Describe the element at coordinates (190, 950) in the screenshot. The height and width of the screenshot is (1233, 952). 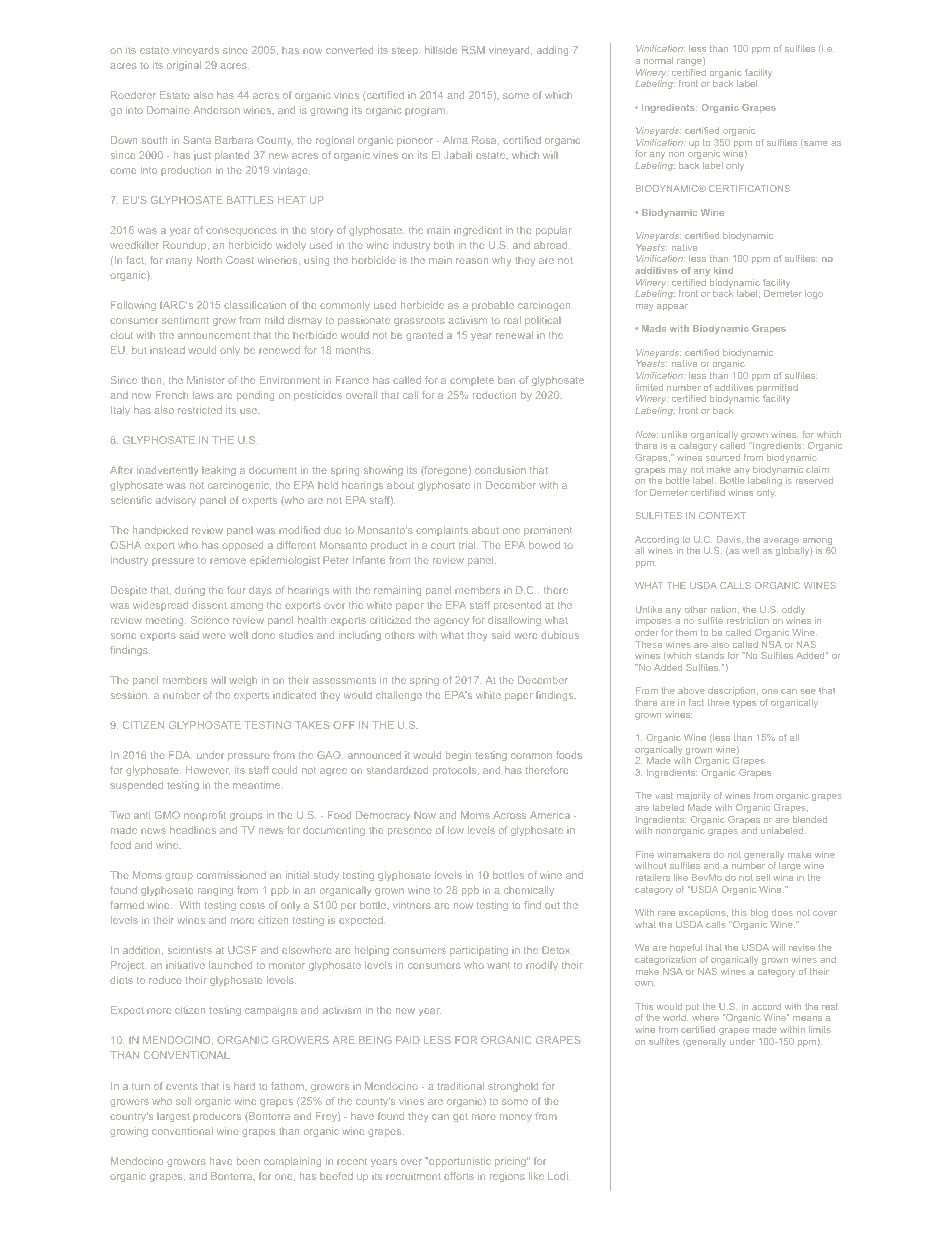
I see `scientists` at that location.
